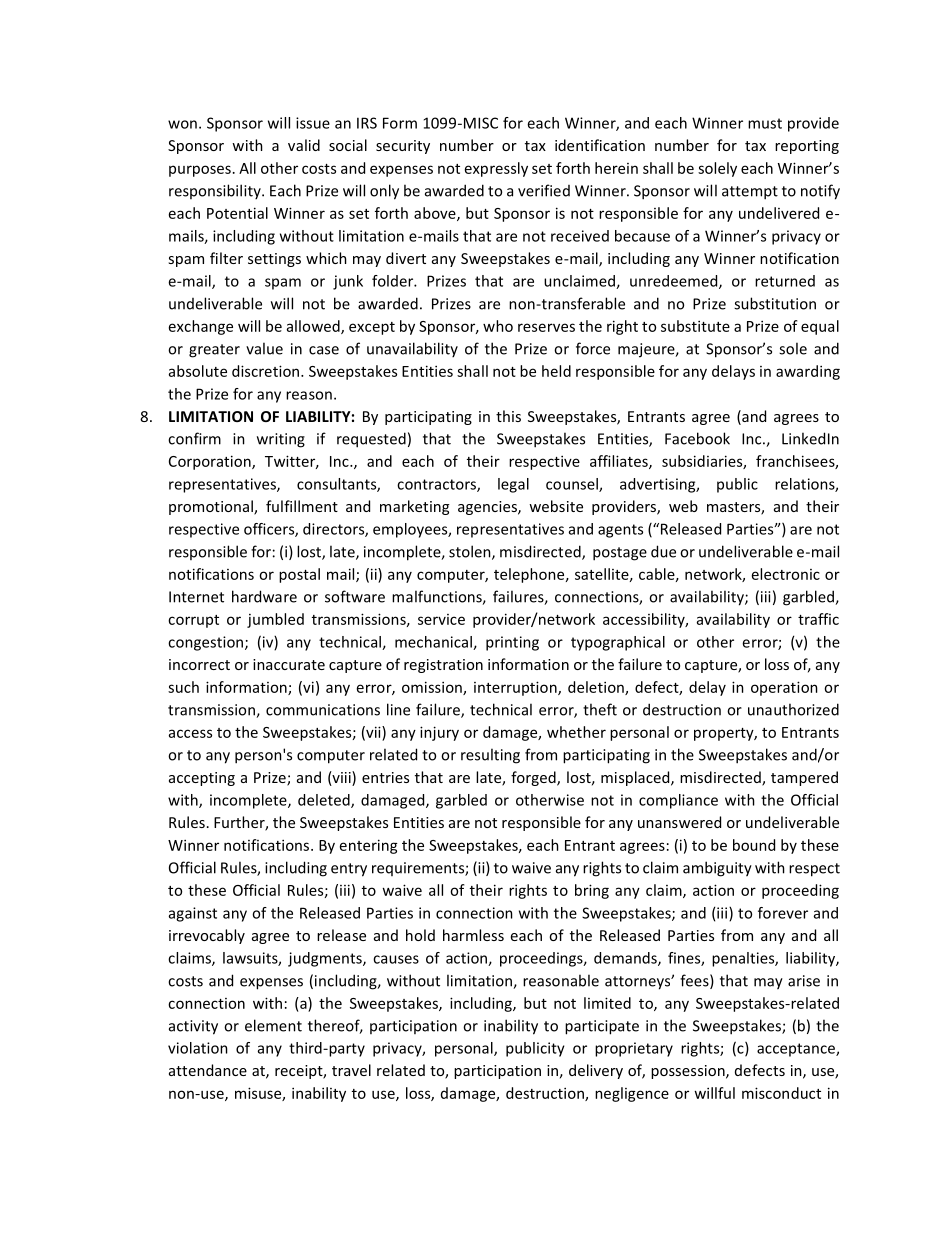 The width and height of the document is (952, 1233). What do you see at coordinates (498, 326) in the document?
I see `who` at bounding box center [498, 326].
